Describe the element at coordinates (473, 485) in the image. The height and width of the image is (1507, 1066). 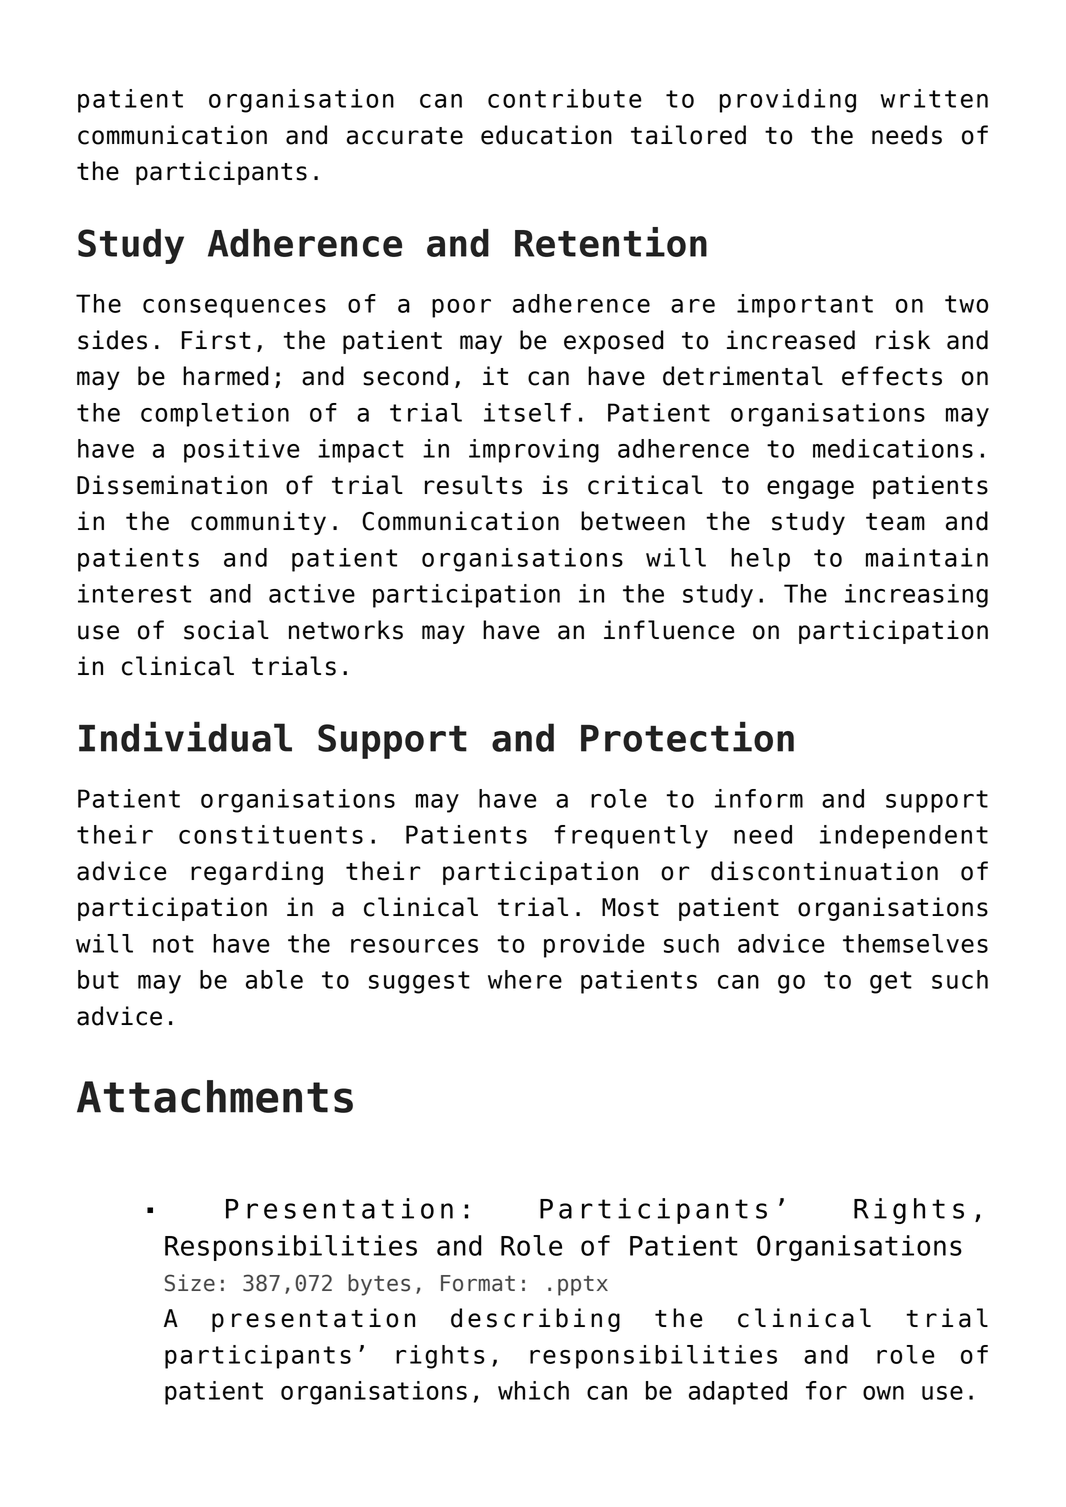
I see `results` at that location.
